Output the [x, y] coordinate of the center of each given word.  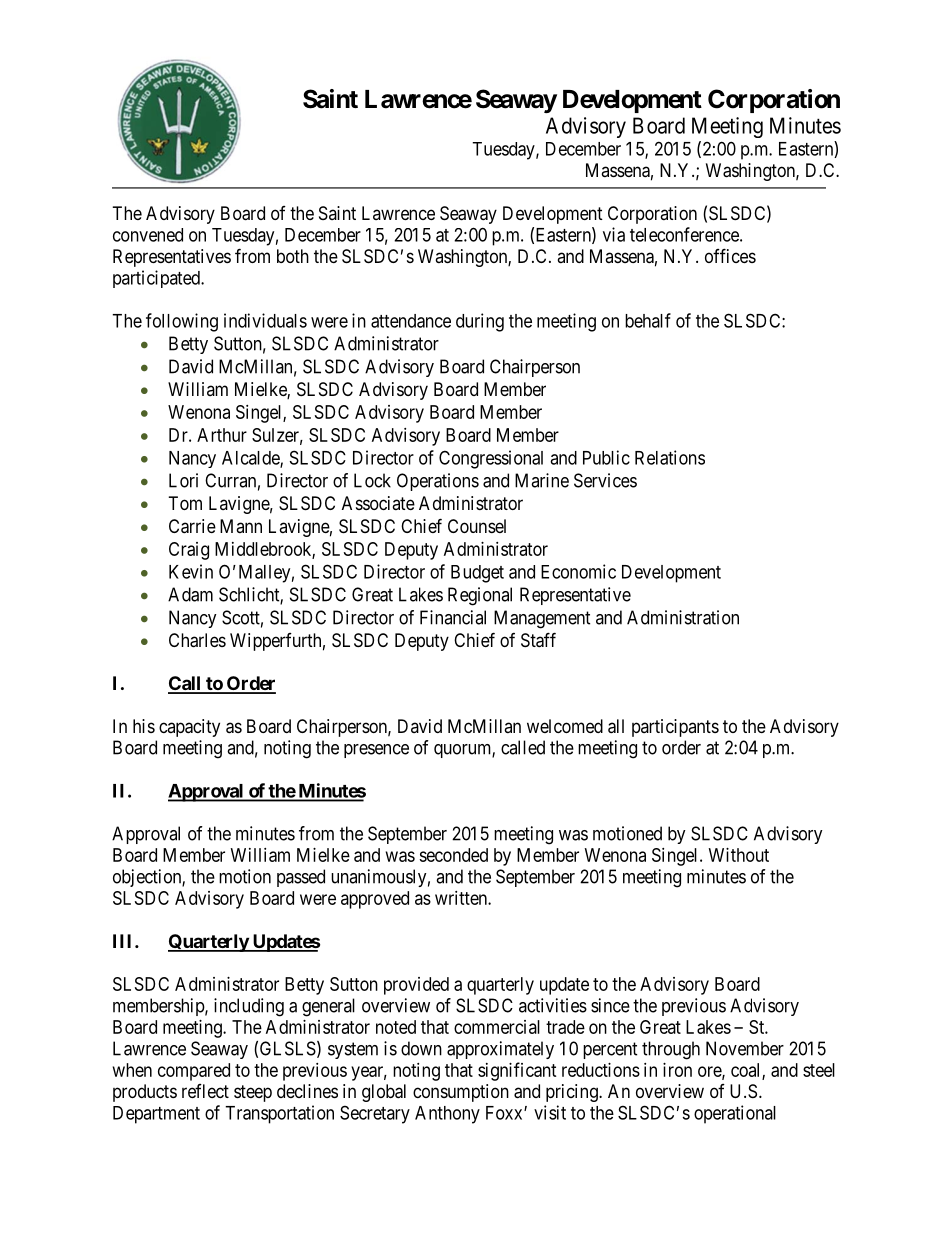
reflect [205, 1091]
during [480, 322]
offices [730, 255]
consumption [461, 1093]
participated [157, 279]
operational [735, 1114]
